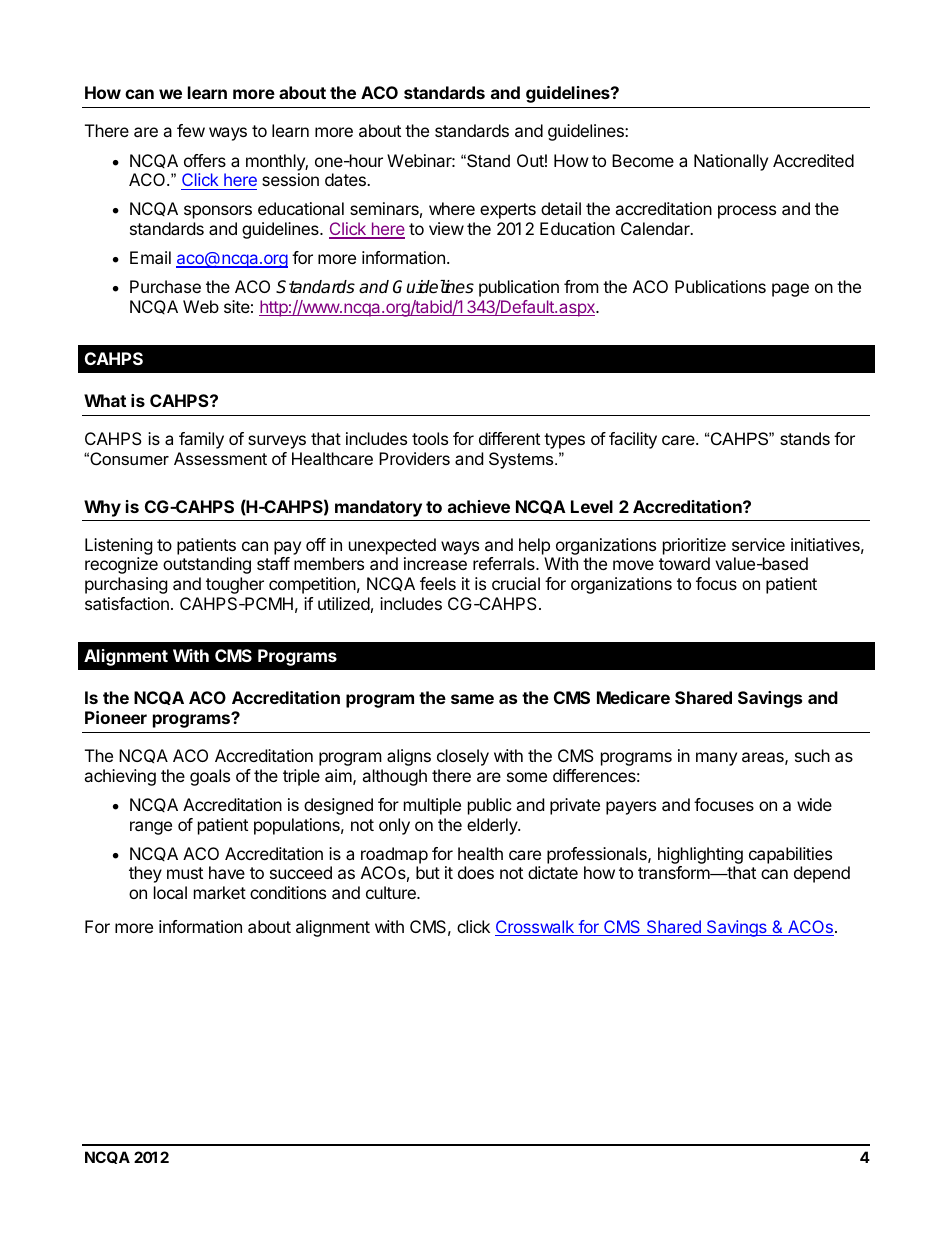 Image resolution: width=952 pixels, height=1233 pixels. What do you see at coordinates (127, 603) in the image?
I see `satisfaction` at bounding box center [127, 603].
